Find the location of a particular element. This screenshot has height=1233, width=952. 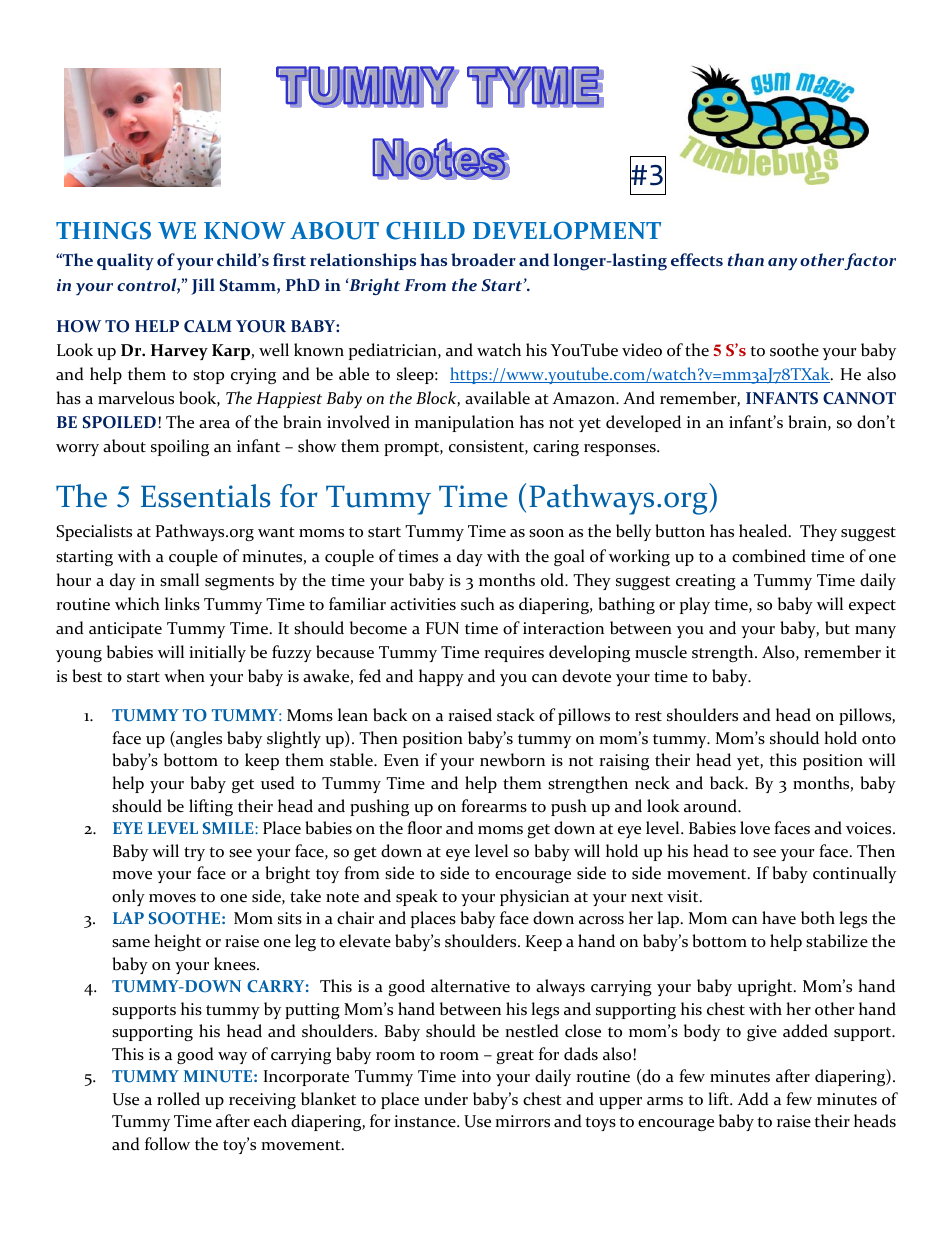

broader is located at coordinates (483, 259).
